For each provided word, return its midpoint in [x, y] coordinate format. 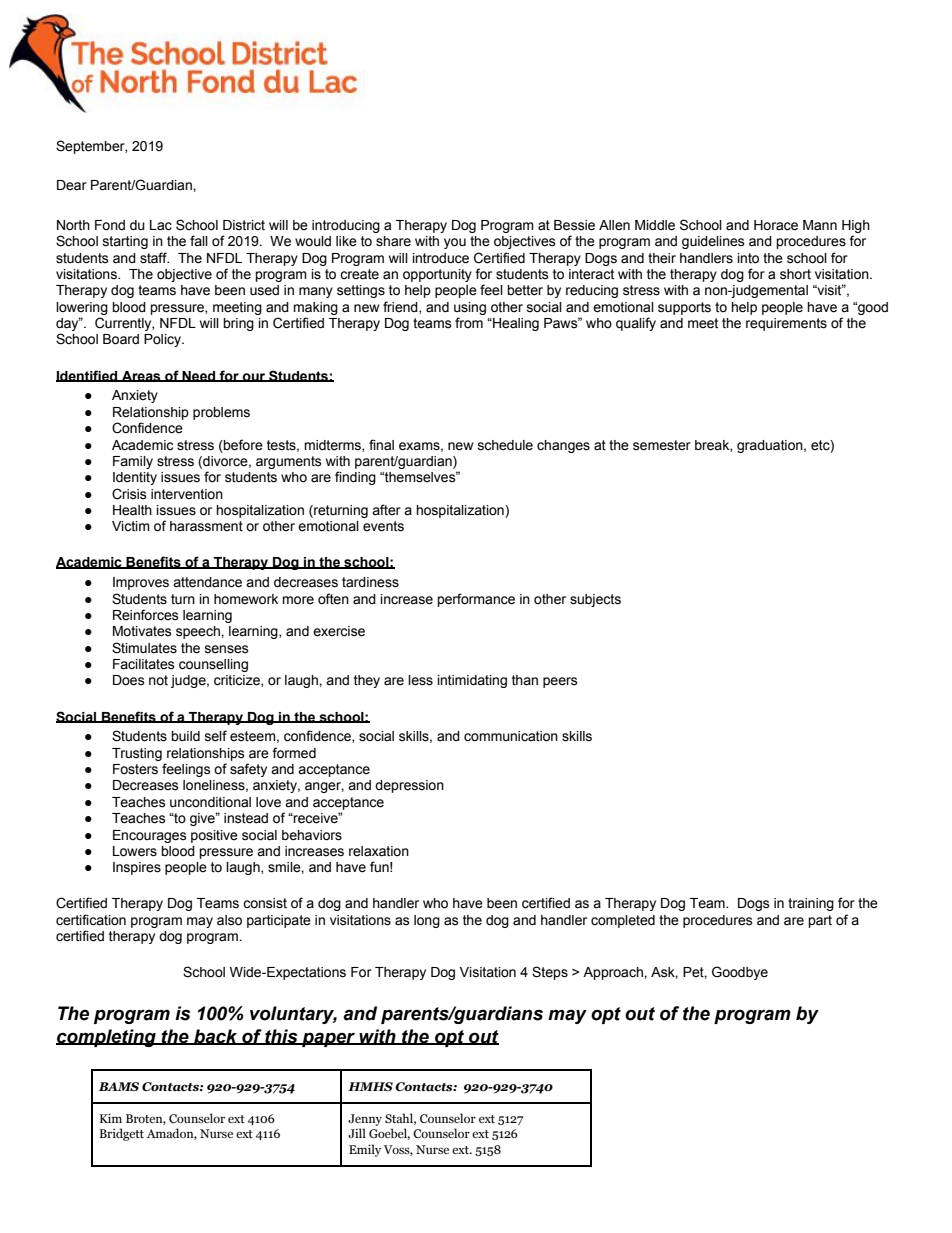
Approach [614, 973]
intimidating [472, 681]
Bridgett [121, 1134]
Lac [161, 225]
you [455, 243]
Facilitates [144, 664]
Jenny [365, 1120]
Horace [776, 225]
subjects [595, 600]
